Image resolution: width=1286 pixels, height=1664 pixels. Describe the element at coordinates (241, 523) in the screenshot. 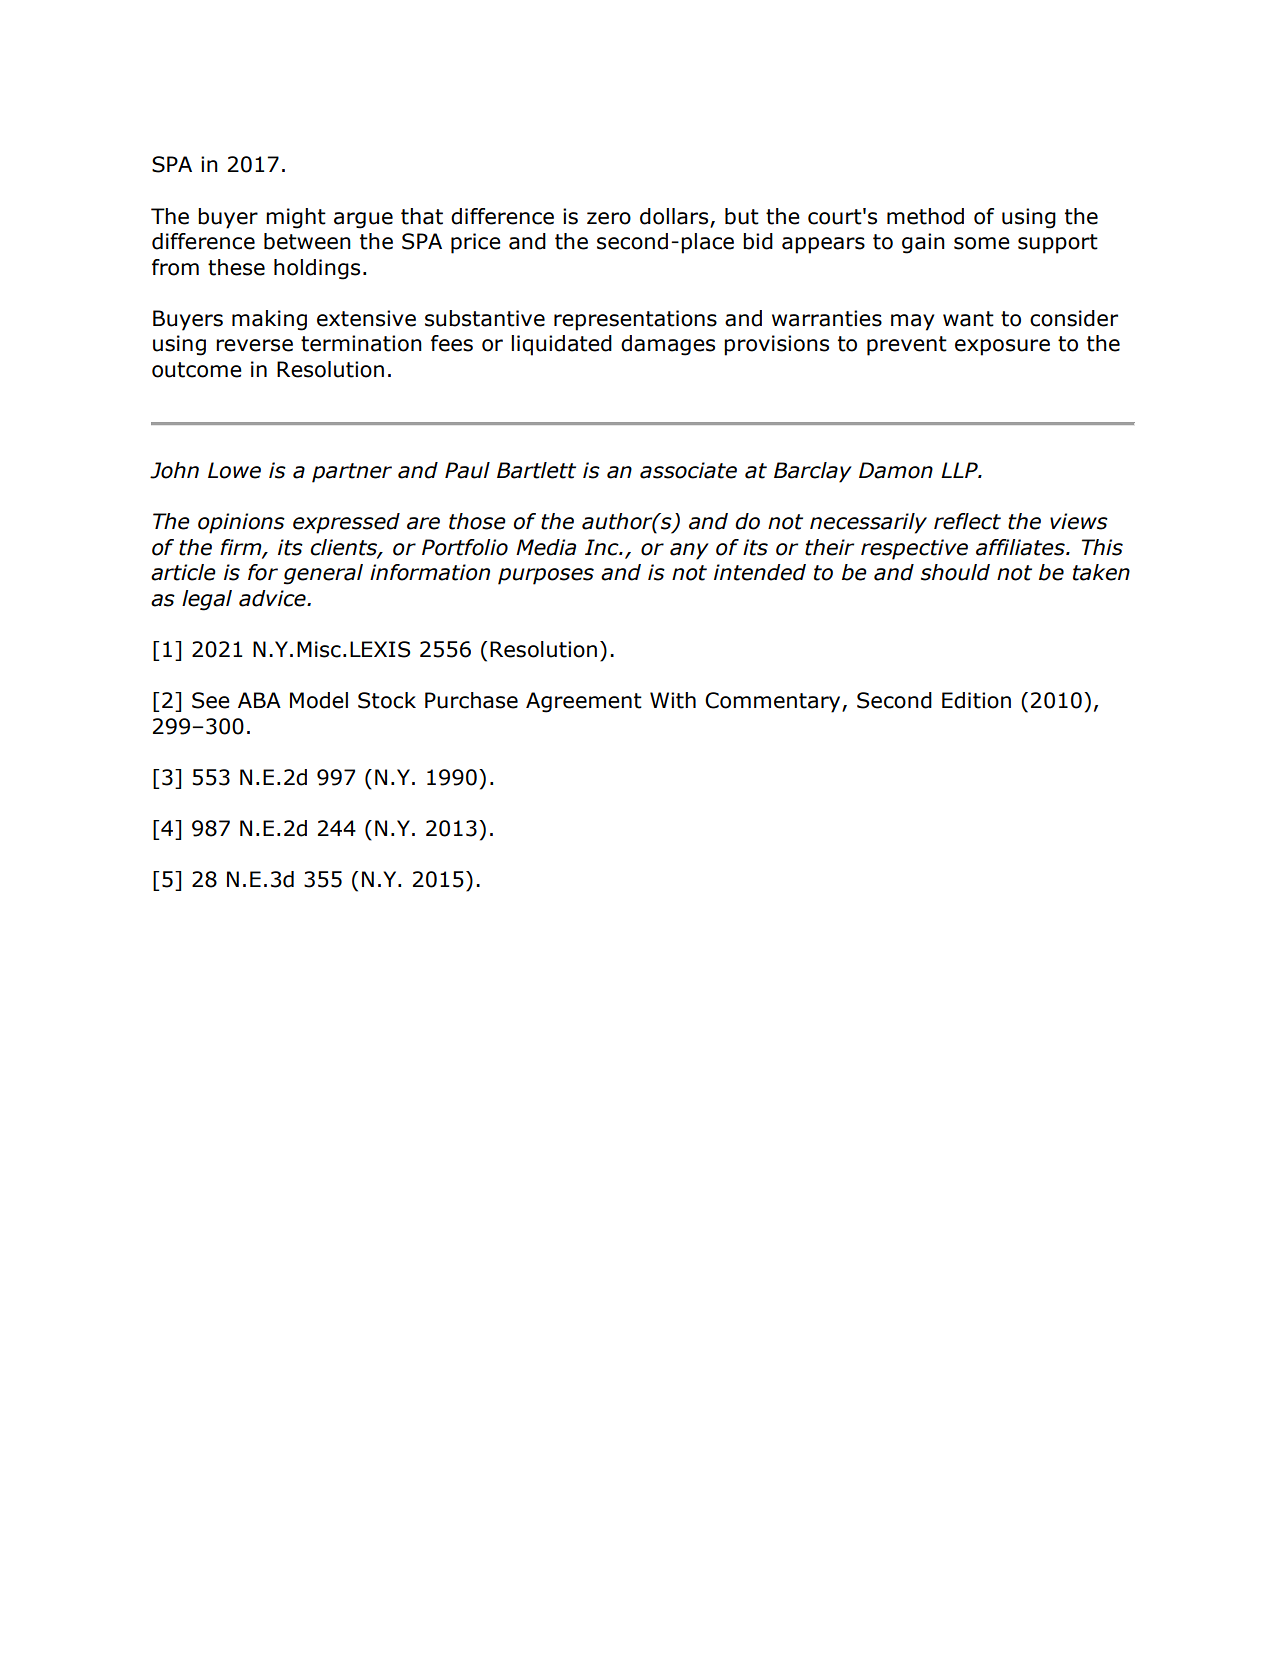

I see `opinions` at that location.
